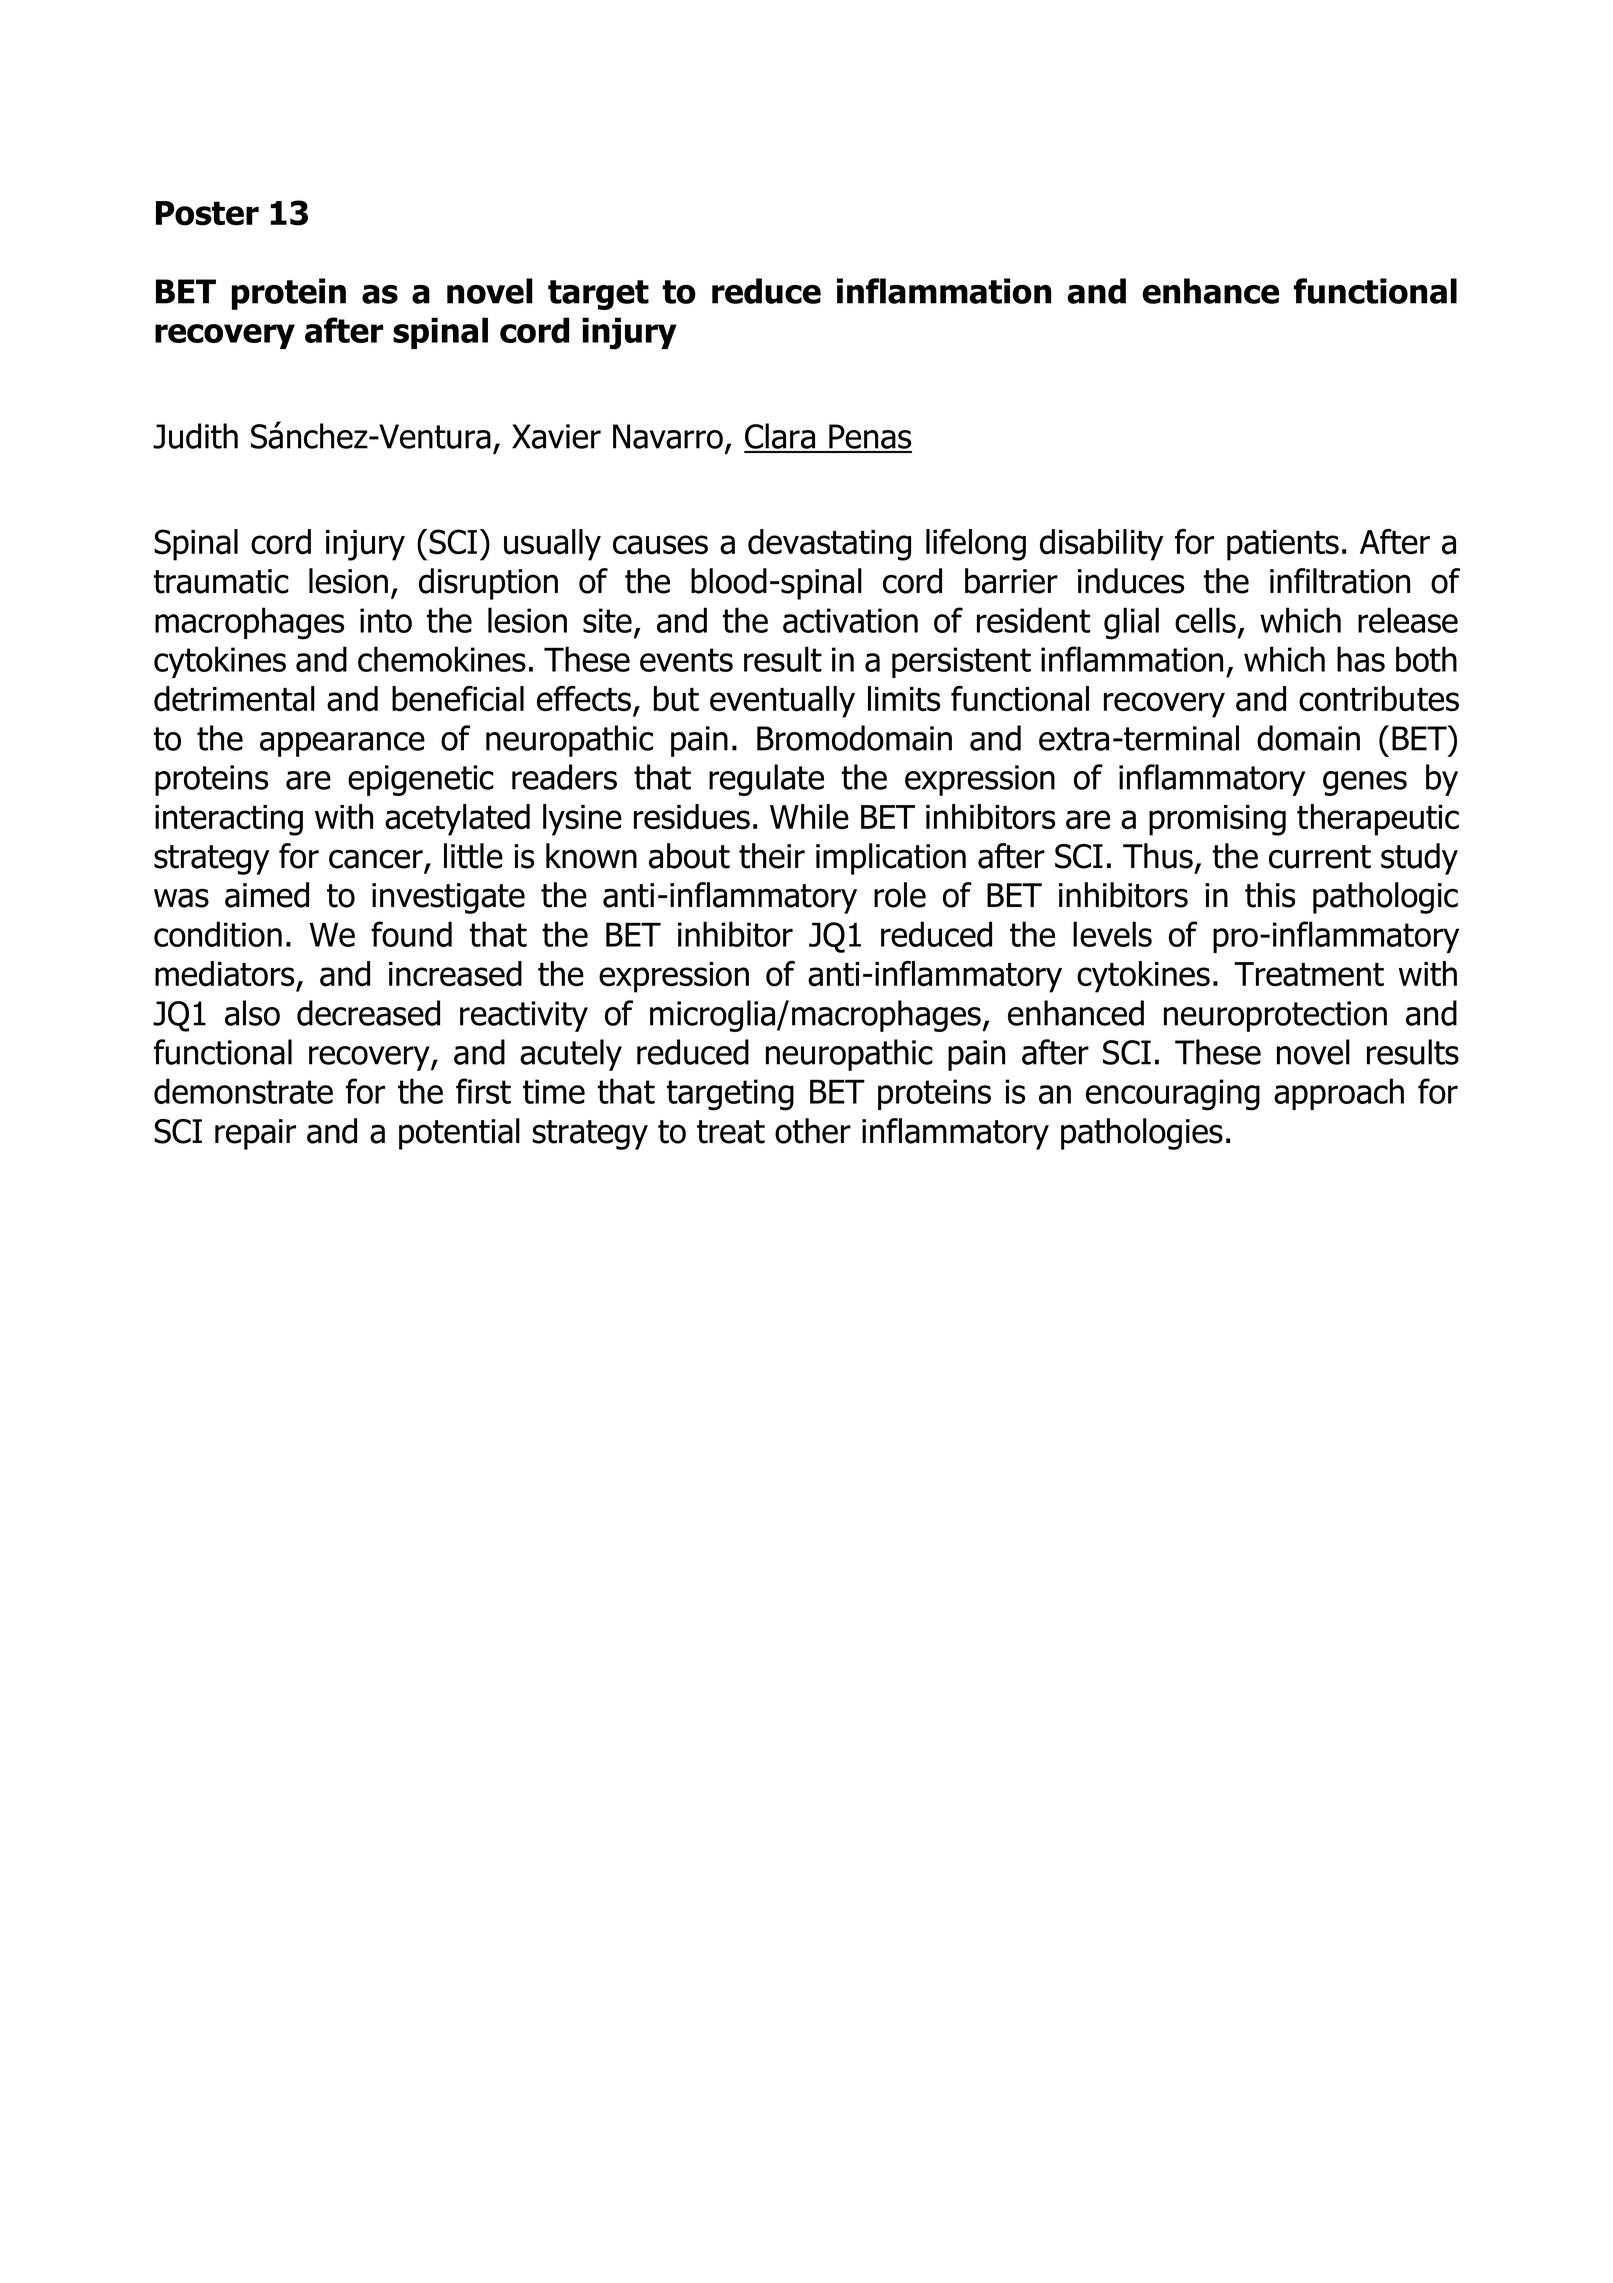 This screenshot has height=2283, width=1613. Describe the element at coordinates (813, 1131) in the screenshot. I see `other` at that location.
